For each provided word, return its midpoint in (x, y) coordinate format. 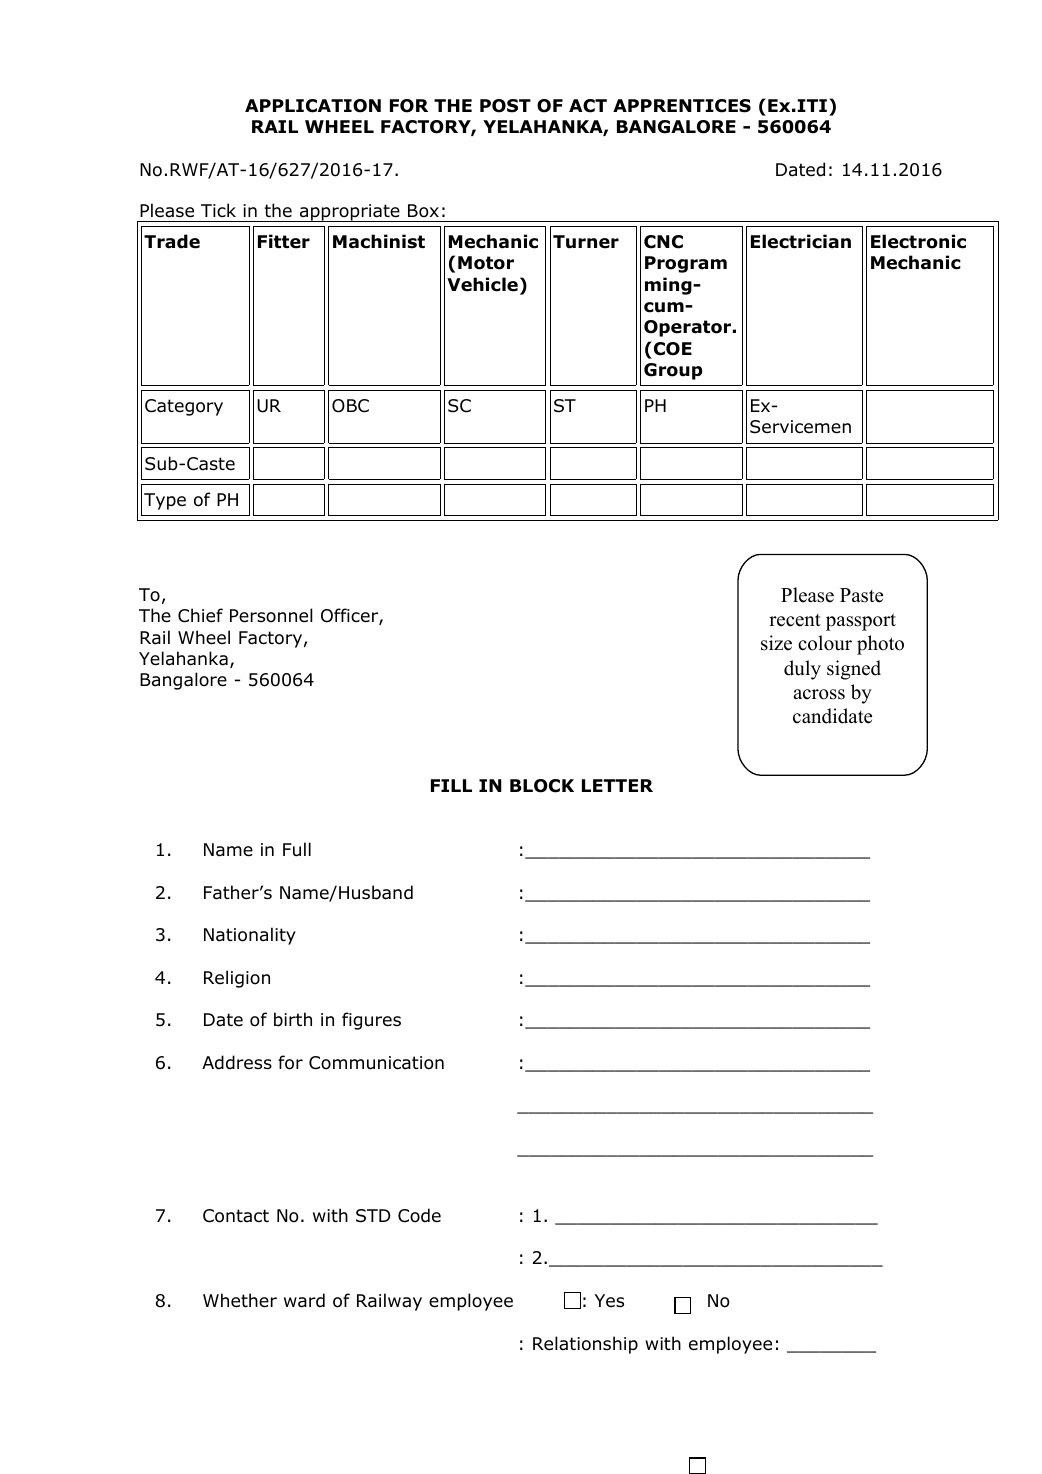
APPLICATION (313, 106)
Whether (240, 1300)
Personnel (271, 615)
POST (505, 106)
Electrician (801, 241)
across (819, 694)
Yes (609, 1301)
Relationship (585, 1345)
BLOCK (542, 786)
